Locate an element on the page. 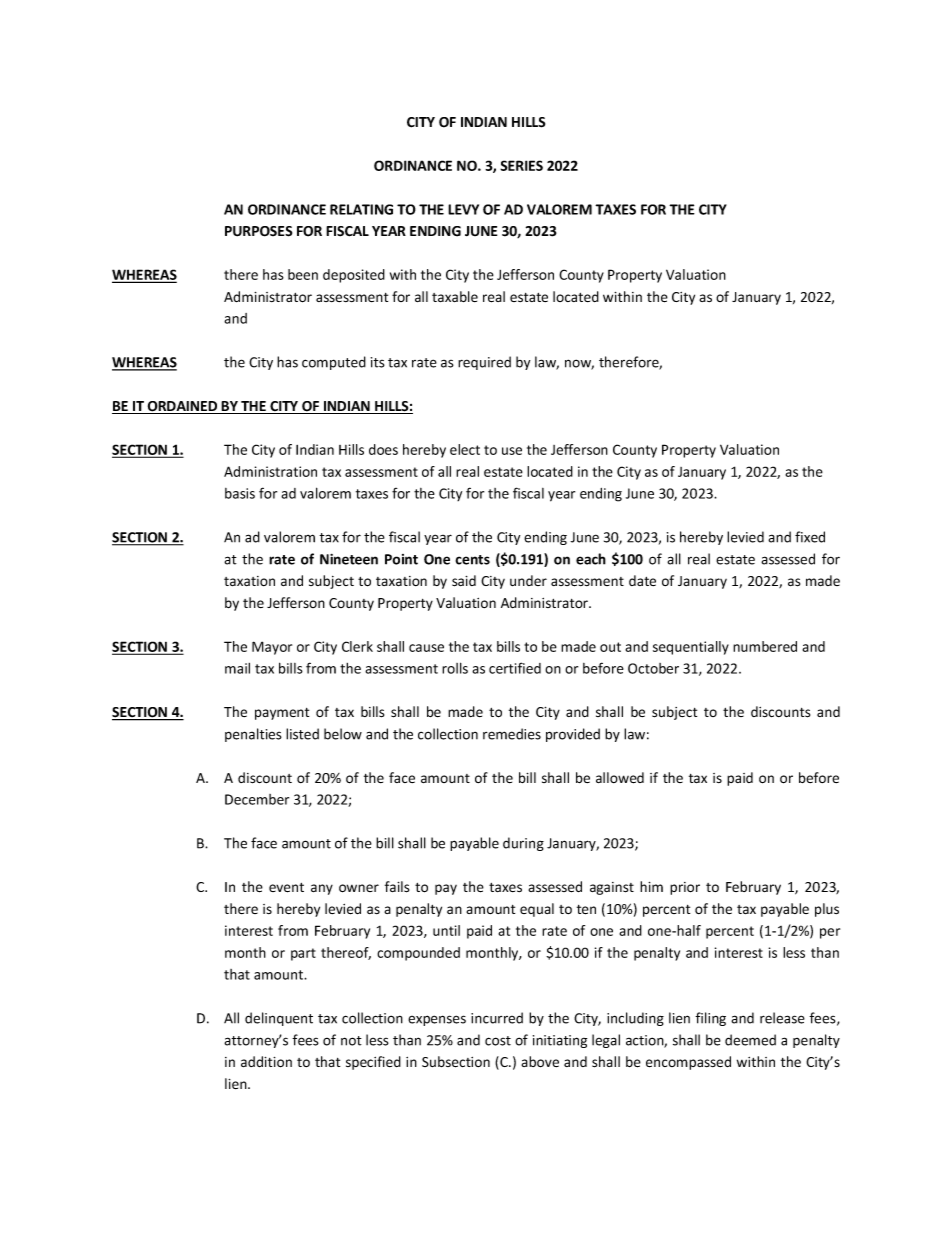 This page has width=952, height=1233. SERIES is located at coordinates (521, 165).
